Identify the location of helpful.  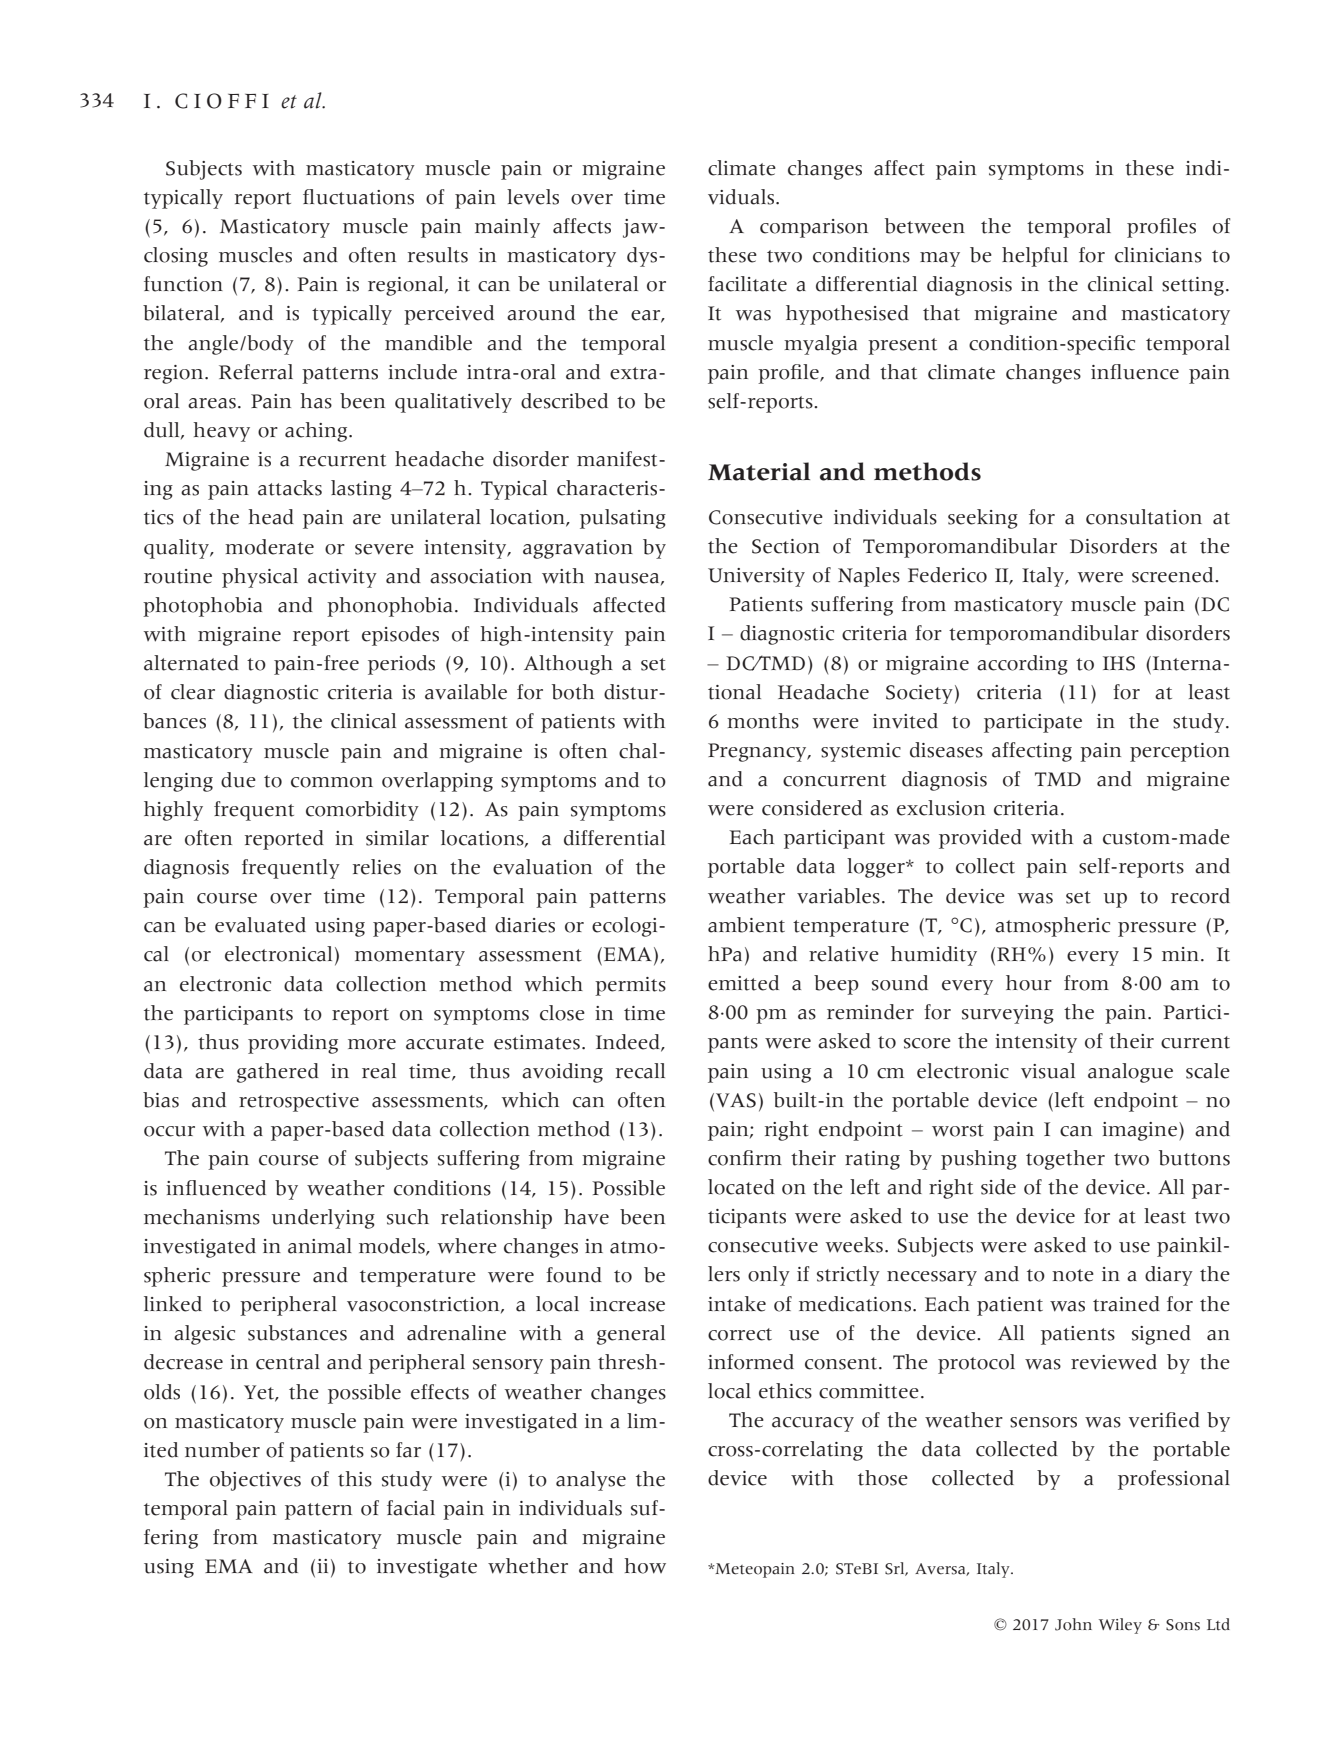
(1035, 257).
